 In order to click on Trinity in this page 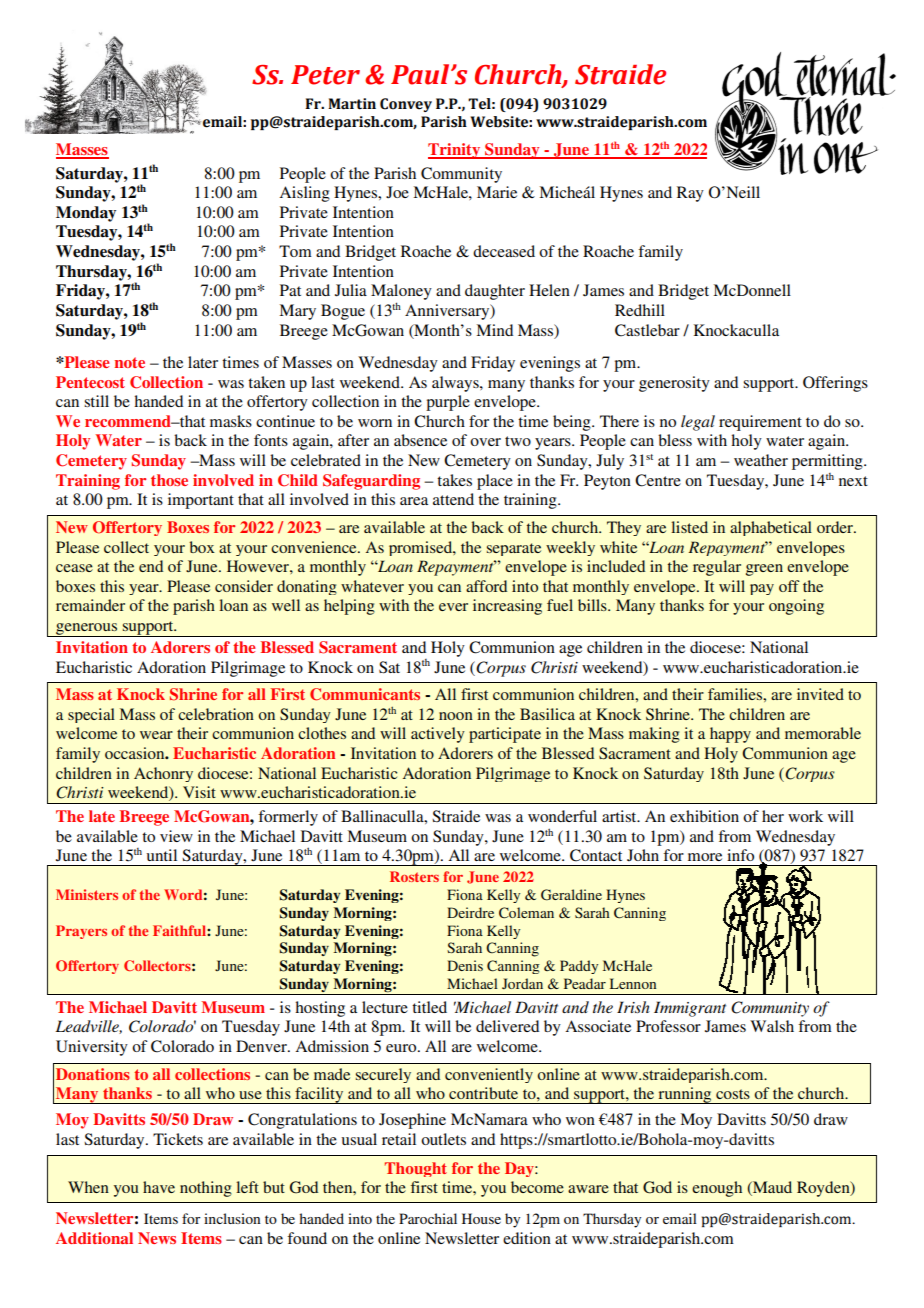, I will do `click(455, 151)`.
